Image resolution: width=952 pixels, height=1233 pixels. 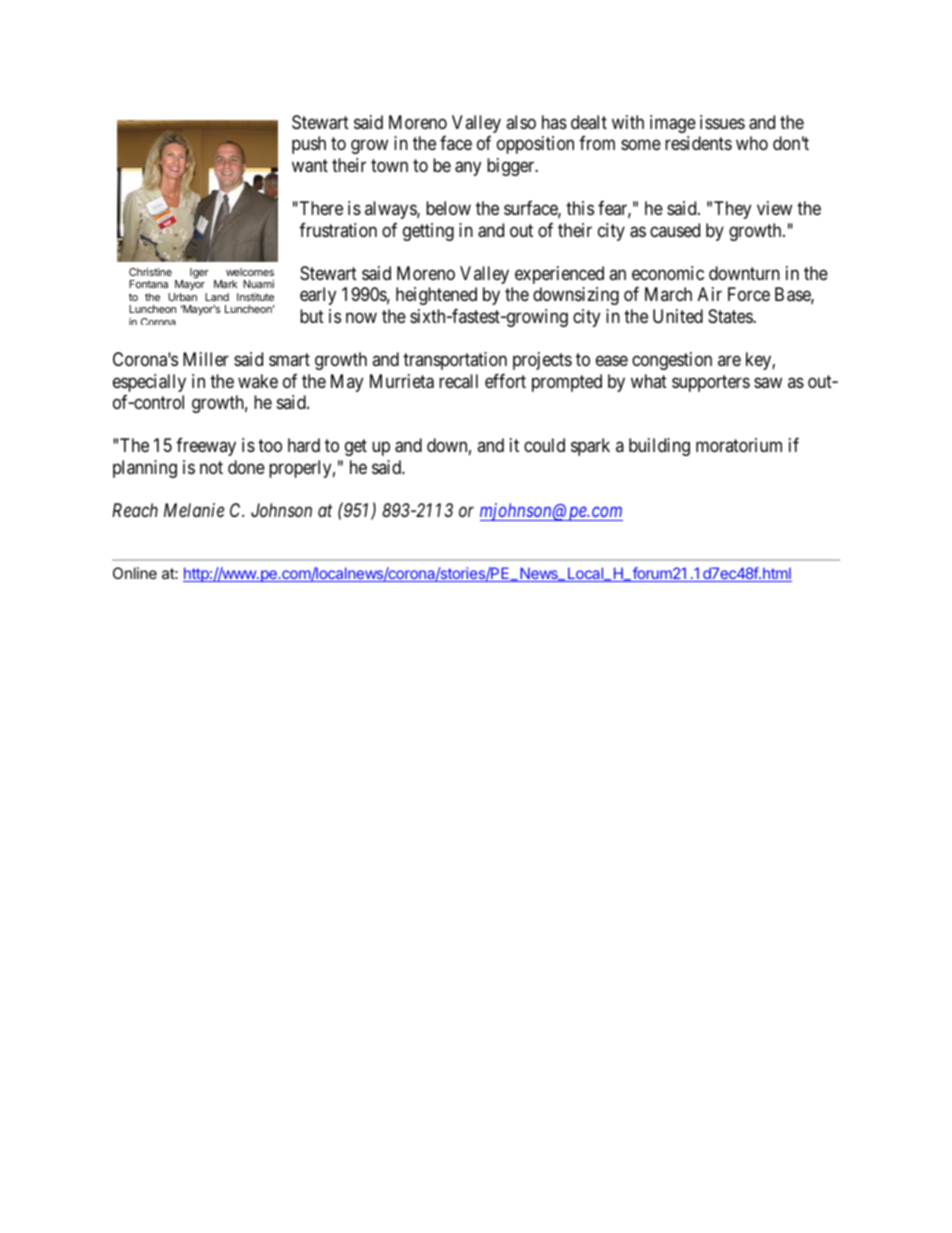 I want to click on building, so click(x=659, y=447).
